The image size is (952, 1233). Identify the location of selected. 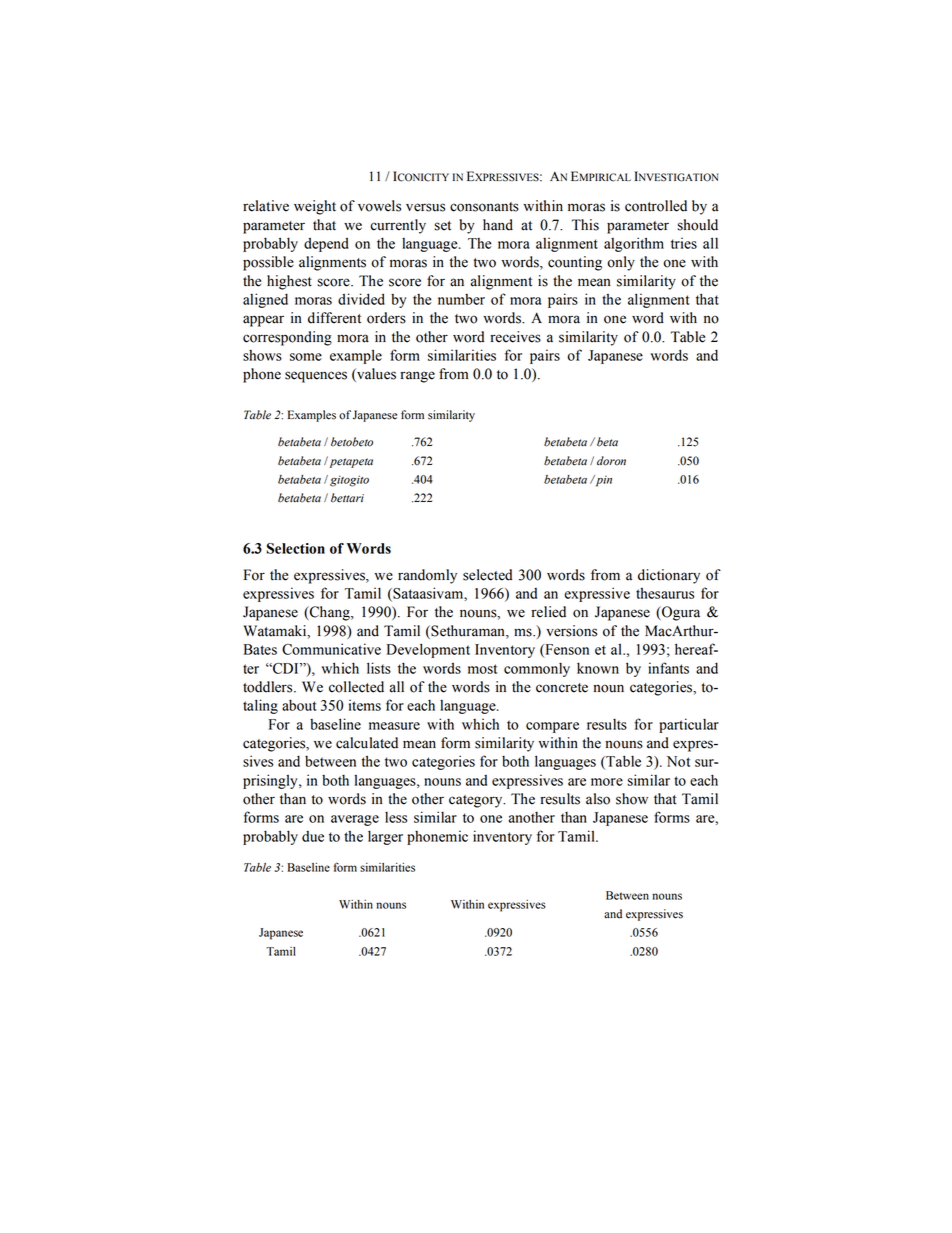
(487, 575).
